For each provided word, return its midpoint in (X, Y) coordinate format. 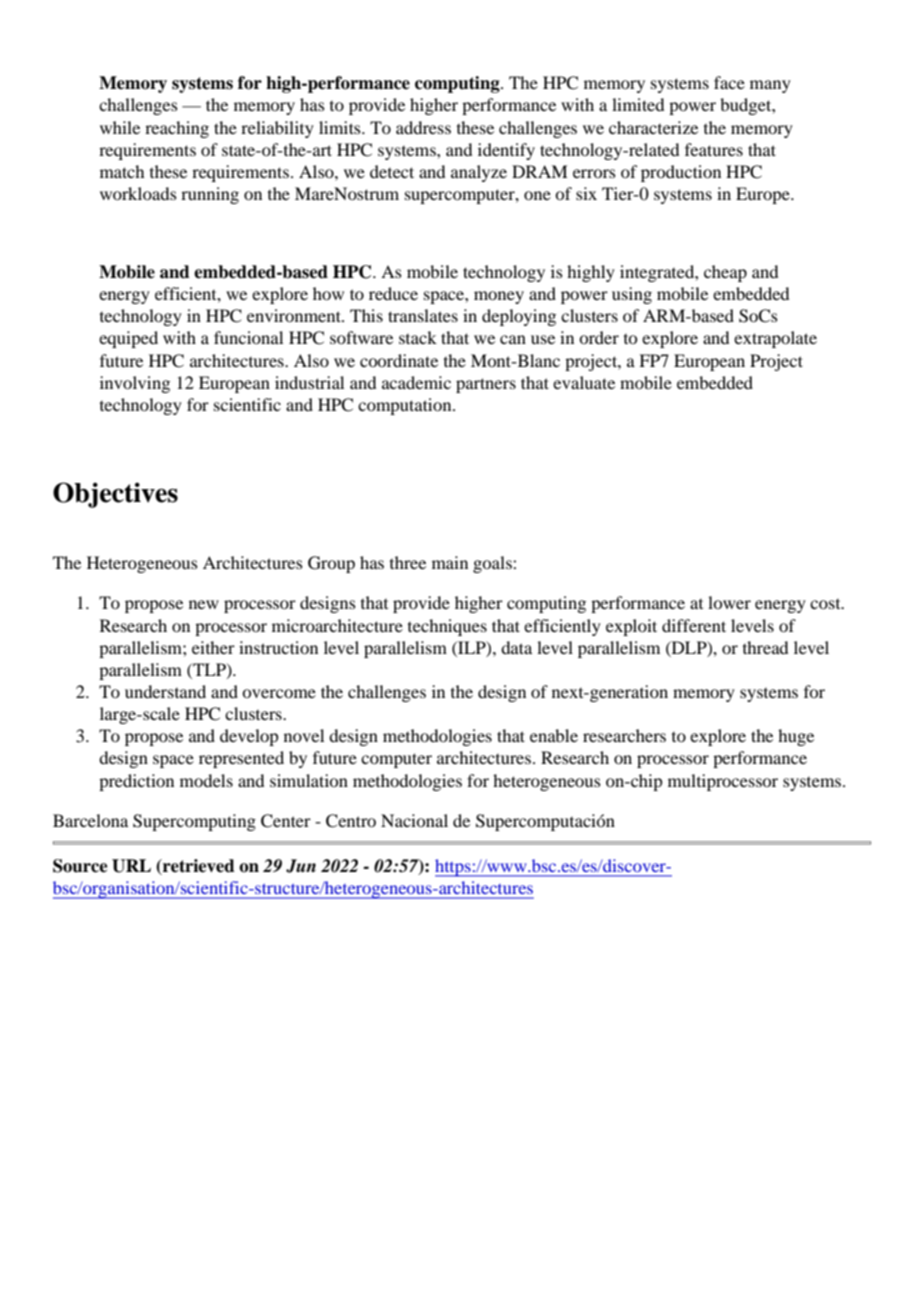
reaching (177, 129)
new (204, 604)
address (423, 127)
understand (165, 691)
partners (486, 385)
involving (135, 384)
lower (729, 602)
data (516, 647)
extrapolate (775, 339)
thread (765, 647)
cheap (725, 273)
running (210, 195)
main (450, 562)
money (499, 297)
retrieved (198, 866)
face (729, 82)
